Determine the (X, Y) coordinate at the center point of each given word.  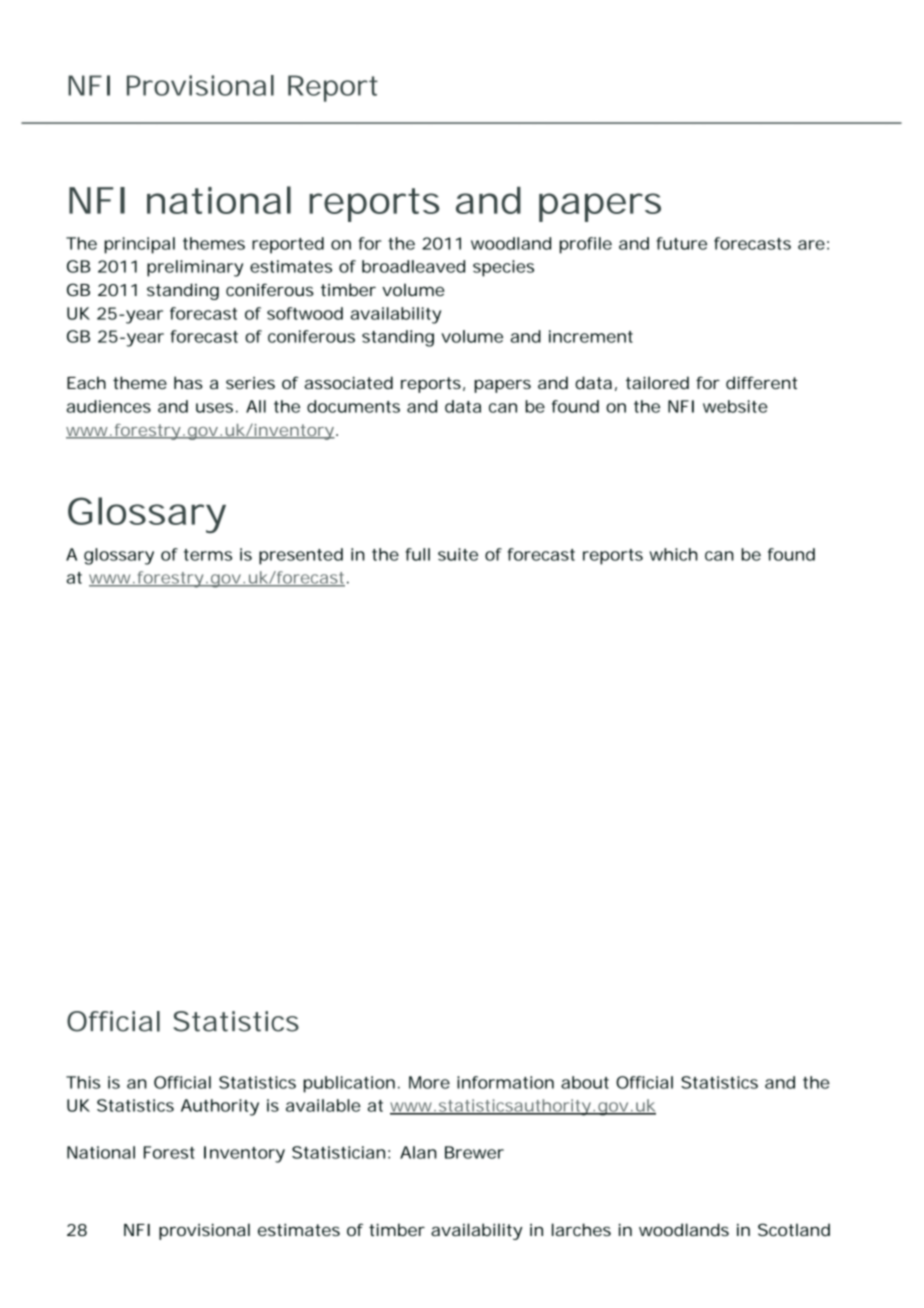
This (83, 1082)
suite (458, 554)
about (585, 1082)
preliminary (195, 268)
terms (208, 555)
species (503, 268)
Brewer (474, 1152)
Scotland (794, 1229)
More (429, 1082)
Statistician (338, 1152)
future (681, 243)
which (674, 554)
